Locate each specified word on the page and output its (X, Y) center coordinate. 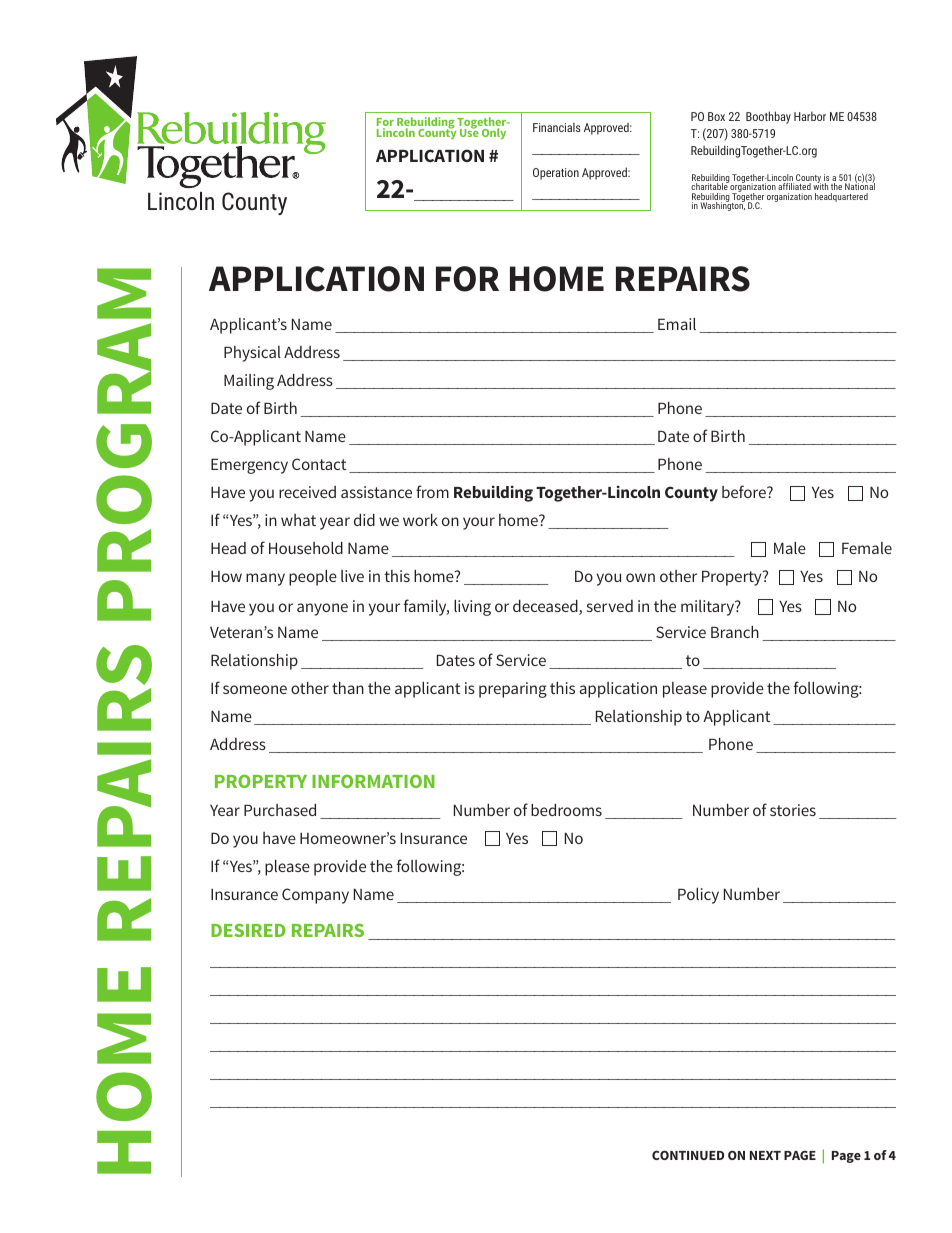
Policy (698, 896)
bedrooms (566, 810)
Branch (735, 632)
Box (716, 116)
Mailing (249, 382)
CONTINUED (688, 1155)
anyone (322, 609)
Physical (252, 354)
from (432, 491)
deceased (546, 607)
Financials (557, 127)
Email (677, 324)
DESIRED (248, 930)
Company (315, 896)
